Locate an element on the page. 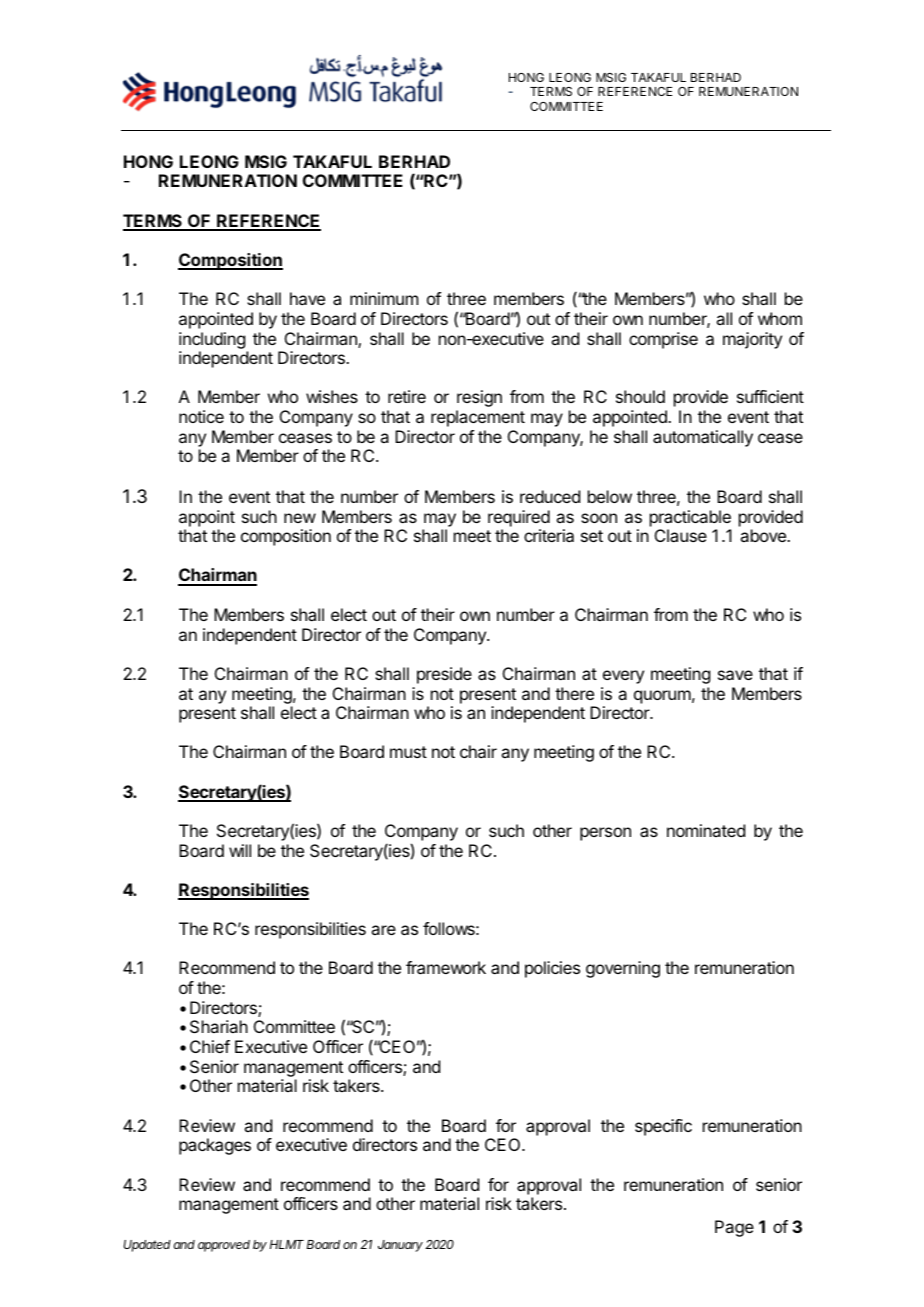 This document has width=924, height=1307. will is located at coordinates (240, 850).
